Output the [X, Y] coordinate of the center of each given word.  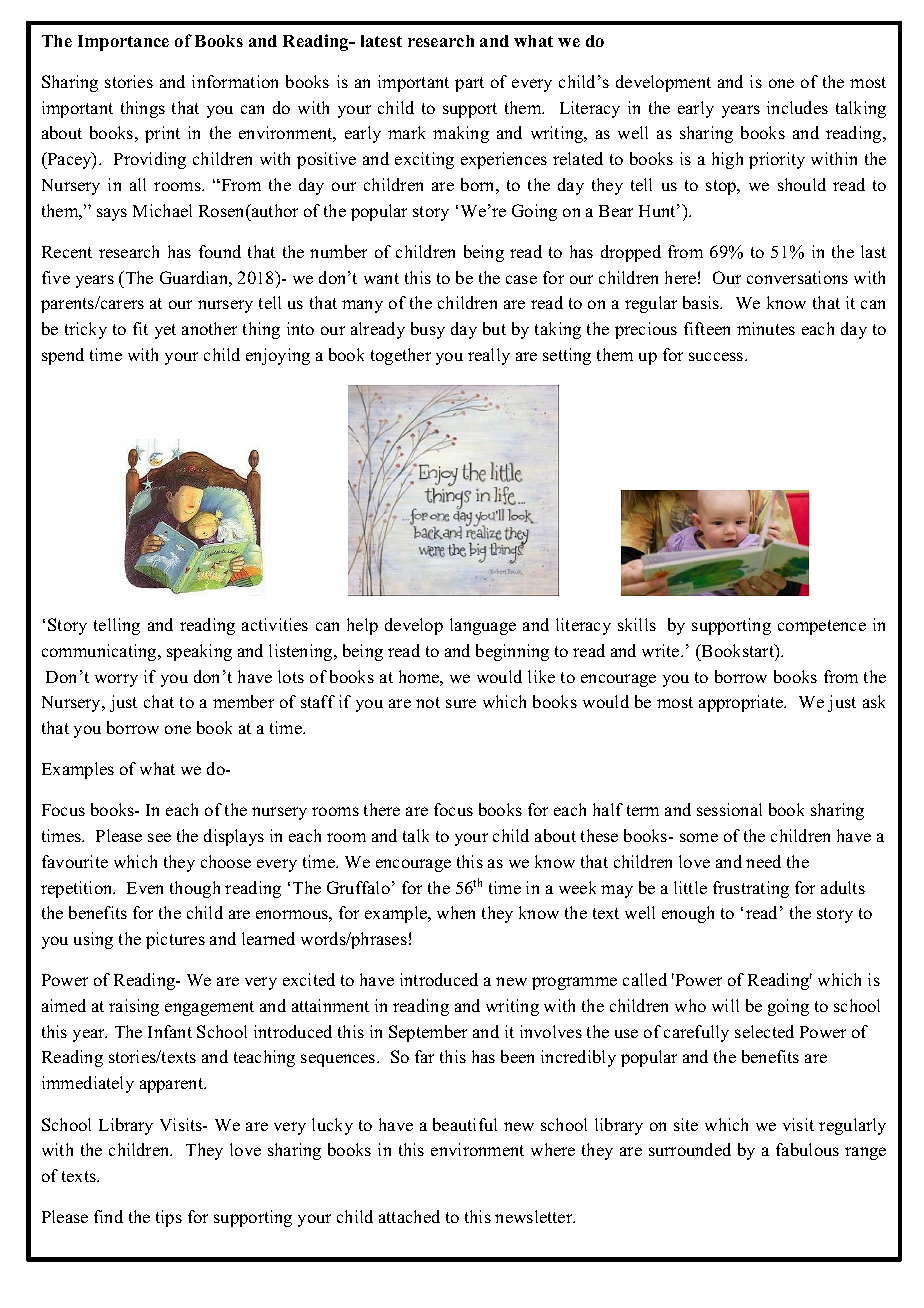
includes [797, 107]
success [717, 356]
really [489, 356]
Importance [123, 43]
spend [63, 356]
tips [169, 1218]
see [159, 837]
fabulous [807, 1149]
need [763, 861]
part [469, 84]
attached [409, 1216]
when [456, 912]
